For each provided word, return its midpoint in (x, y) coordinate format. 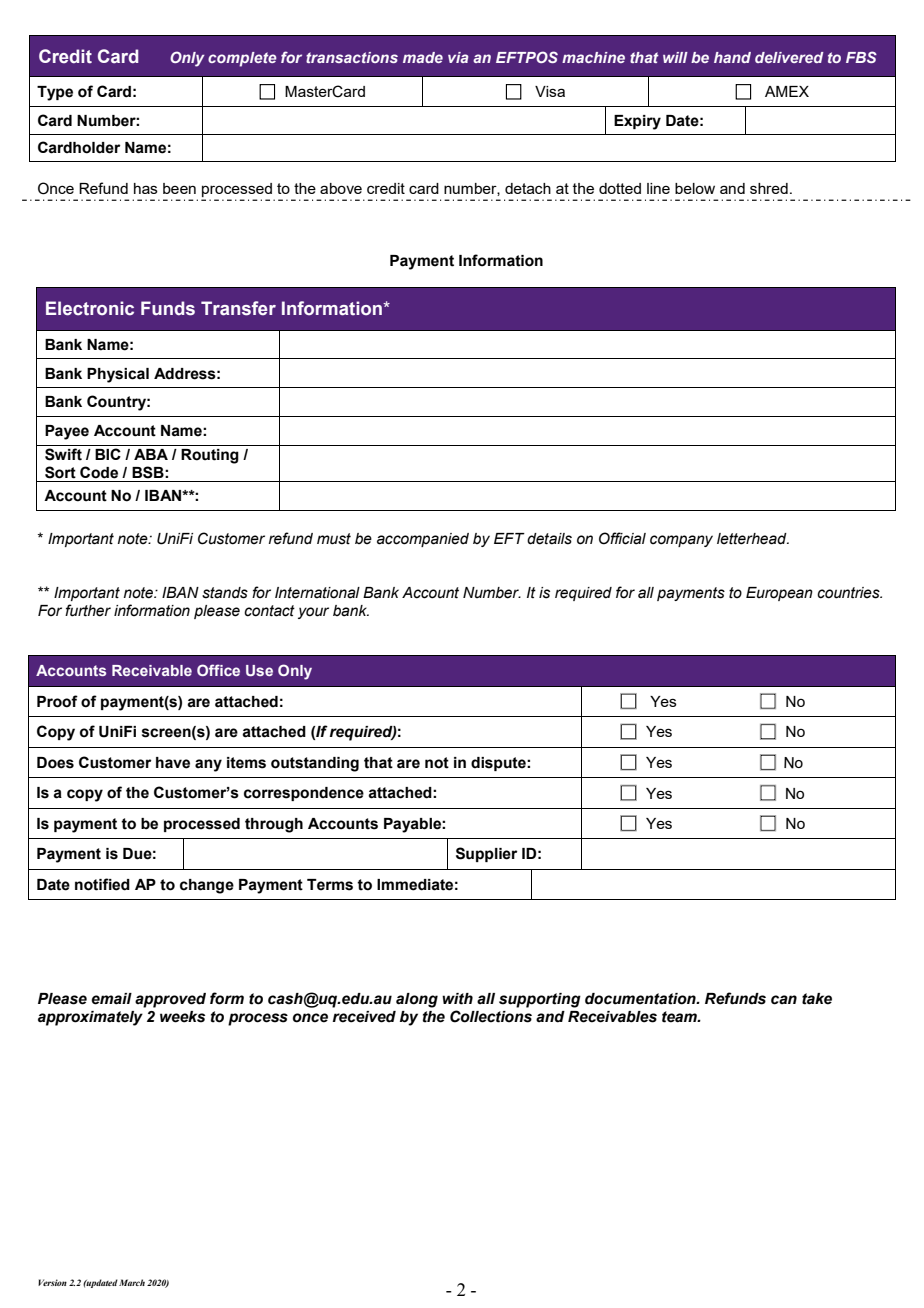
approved (170, 1000)
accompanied (423, 540)
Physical (118, 375)
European (779, 594)
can (784, 1000)
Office (218, 670)
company (681, 541)
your (313, 613)
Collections (491, 1016)
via (458, 57)
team (680, 1017)
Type (55, 93)
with (457, 999)
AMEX (787, 91)
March (132, 1282)
